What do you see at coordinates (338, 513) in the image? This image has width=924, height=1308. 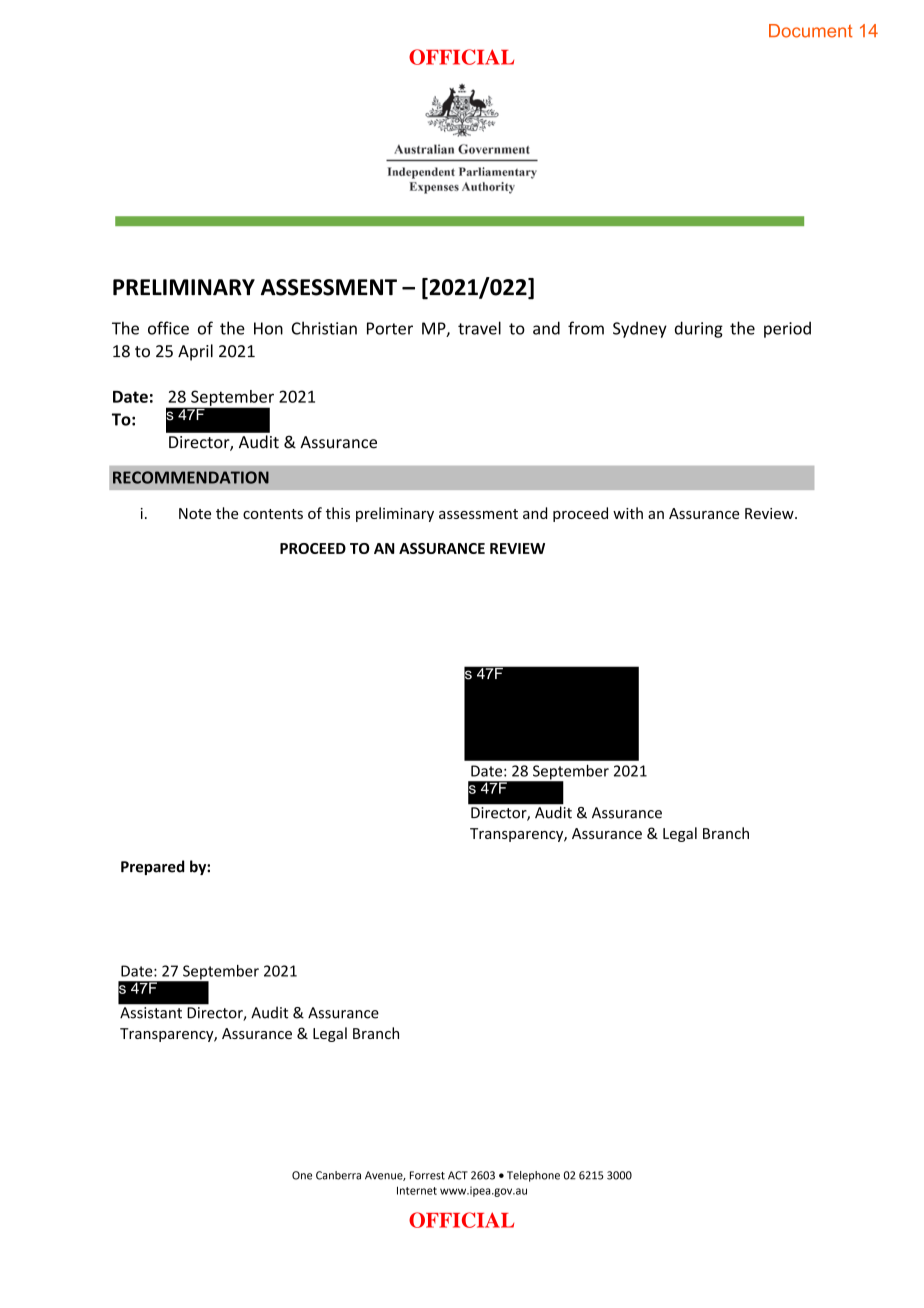 I see `this` at bounding box center [338, 513].
